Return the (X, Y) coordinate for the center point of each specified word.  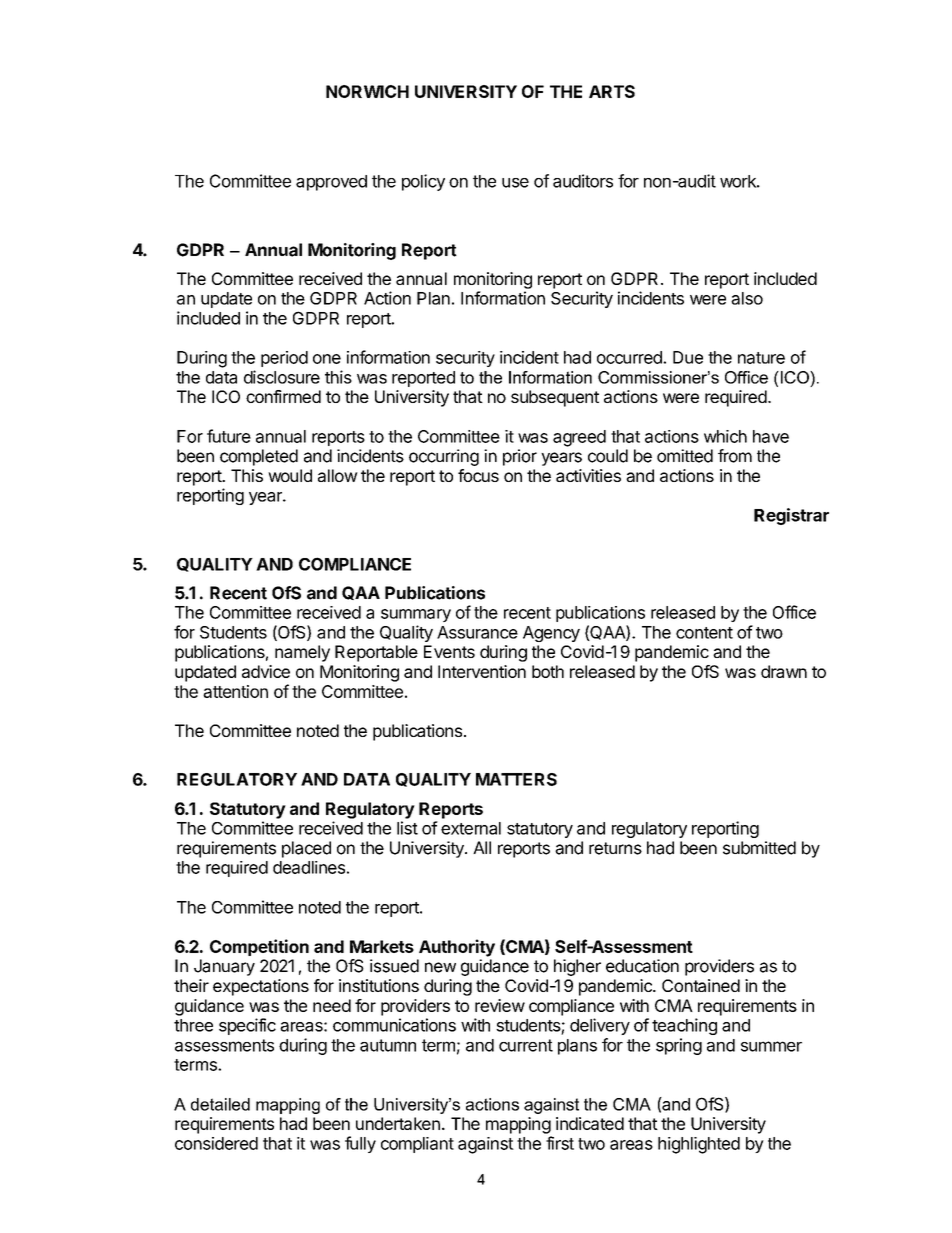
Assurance (477, 632)
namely (302, 653)
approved (331, 183)
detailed (220, 1104)
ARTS (612, 91)
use (515, 183)
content (704, 633)
